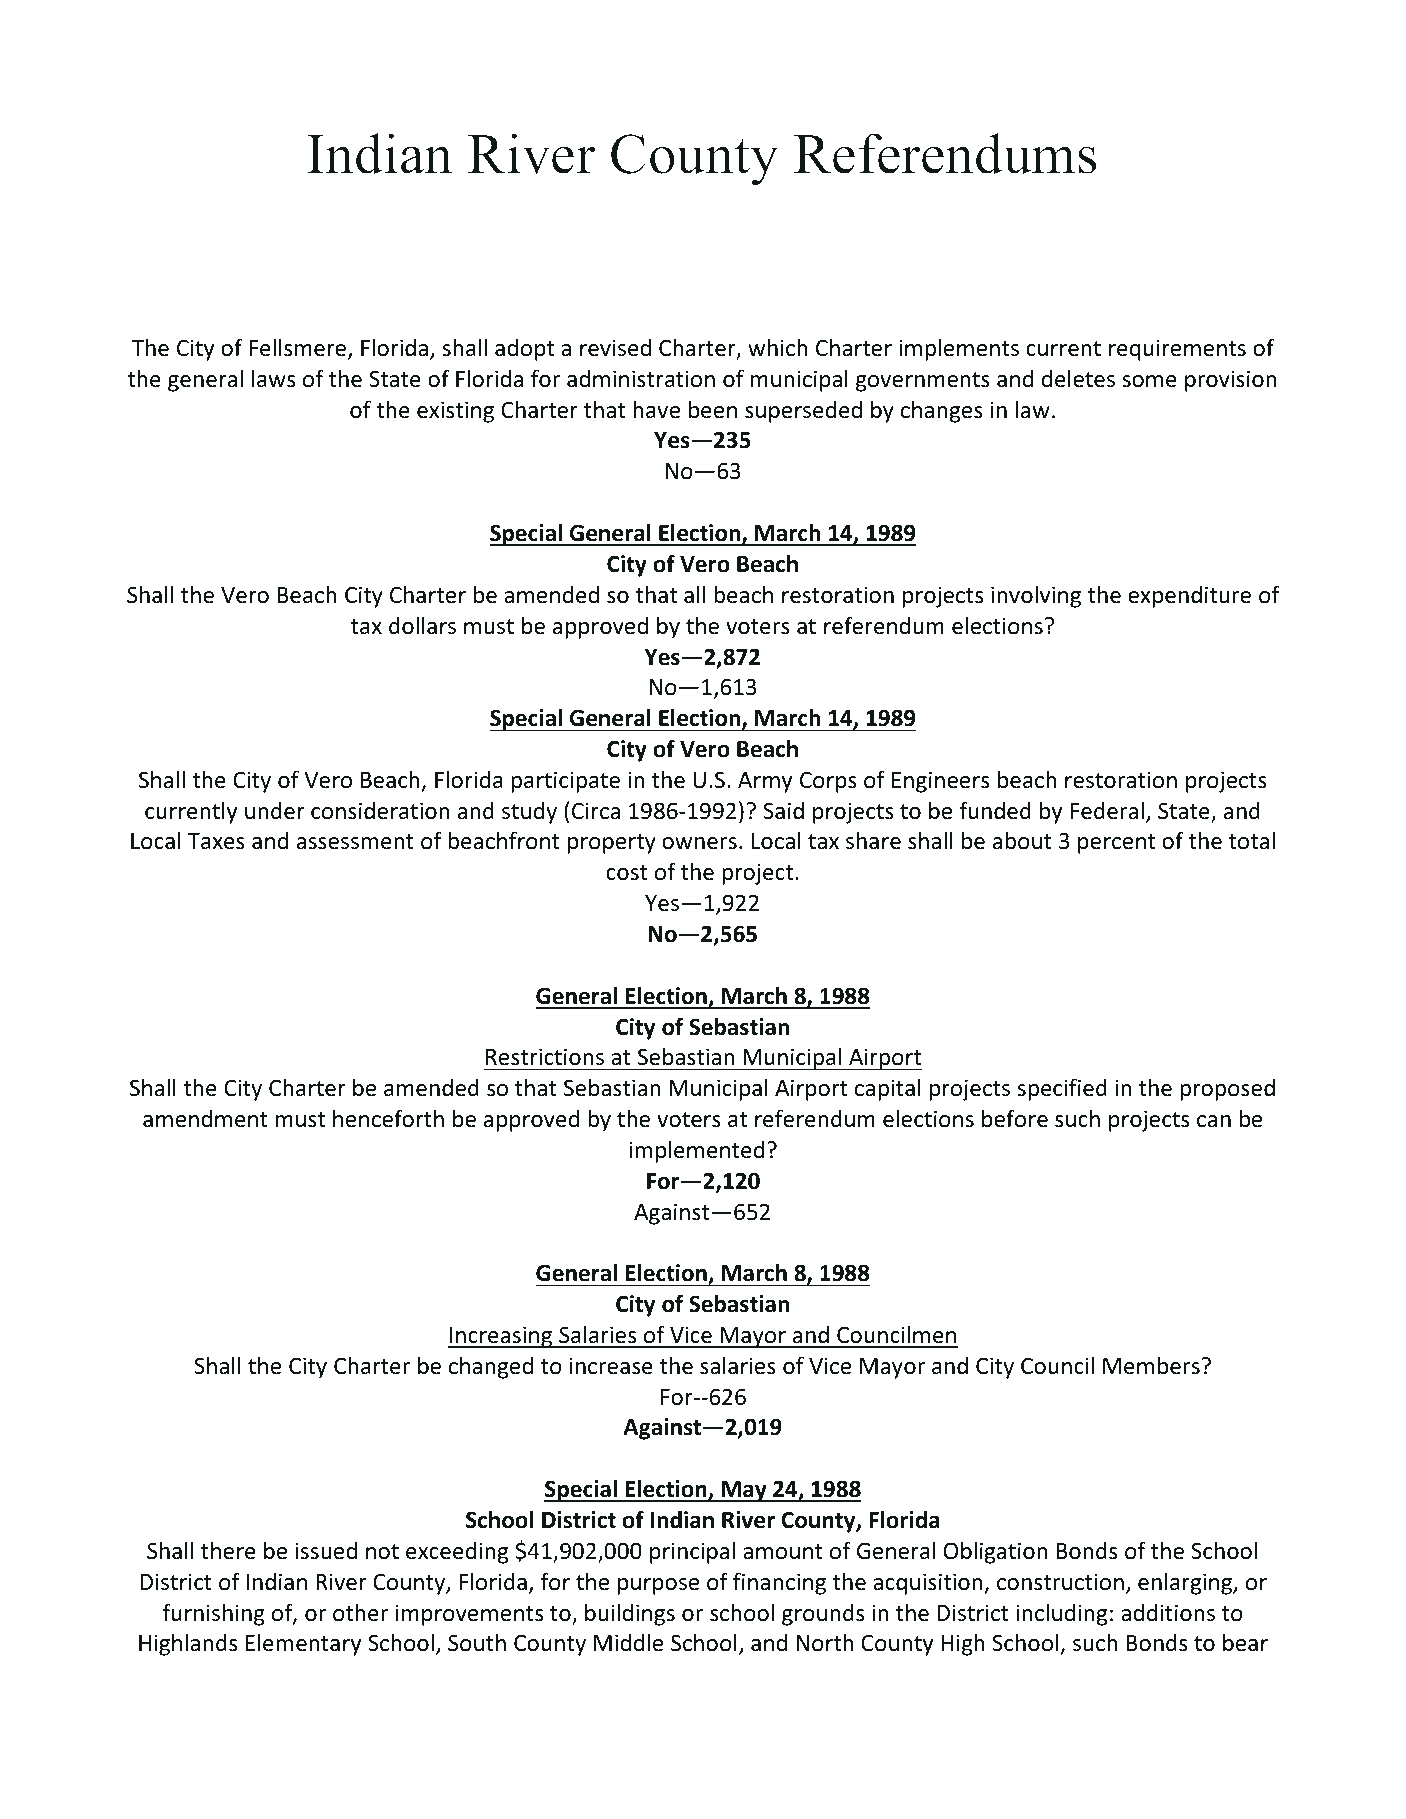 Image resolution: width=1406 pixels, height=1819 pixels. I want to click on other, so click(360, 1612).
